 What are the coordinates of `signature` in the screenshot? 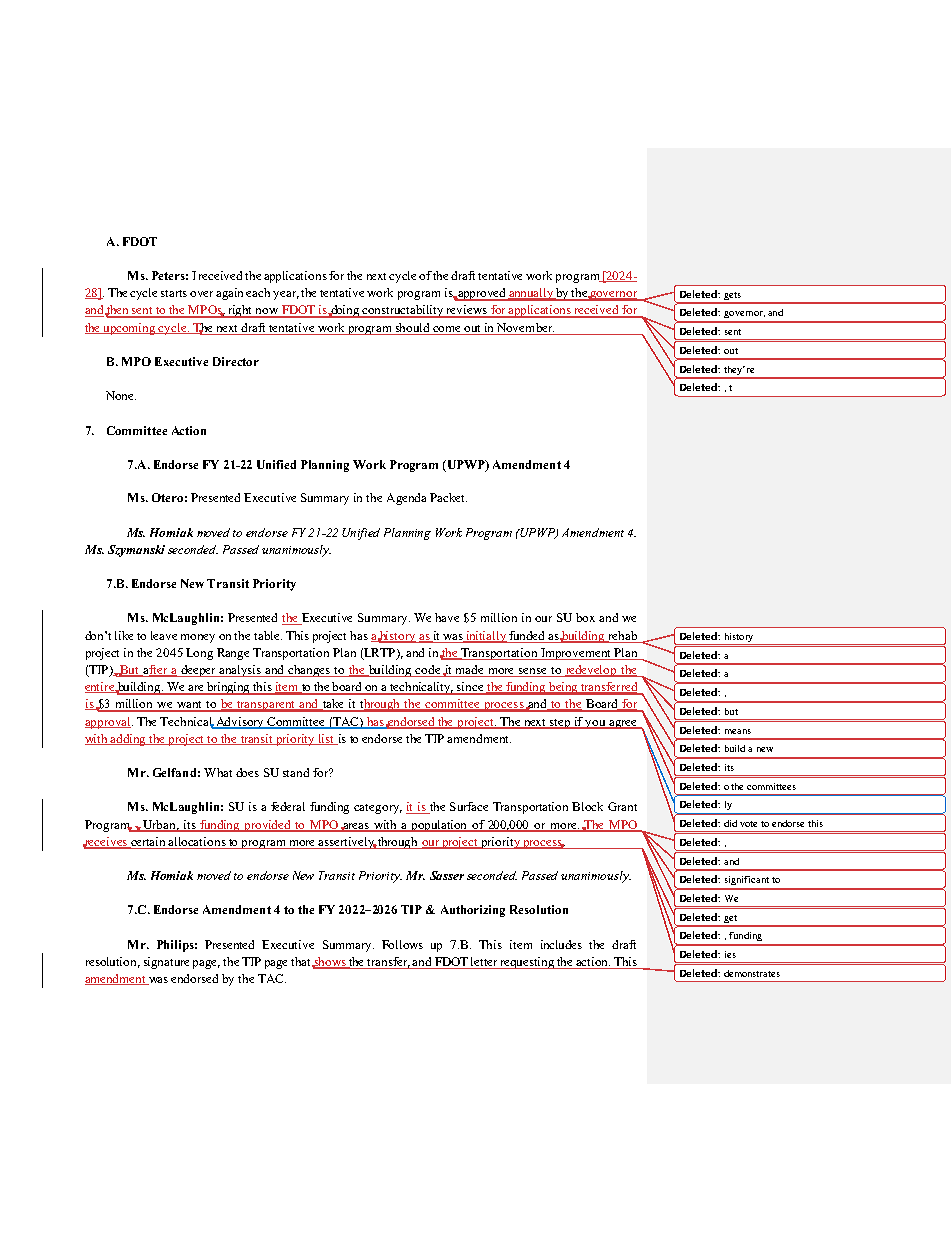 It's located at (166, 963).
